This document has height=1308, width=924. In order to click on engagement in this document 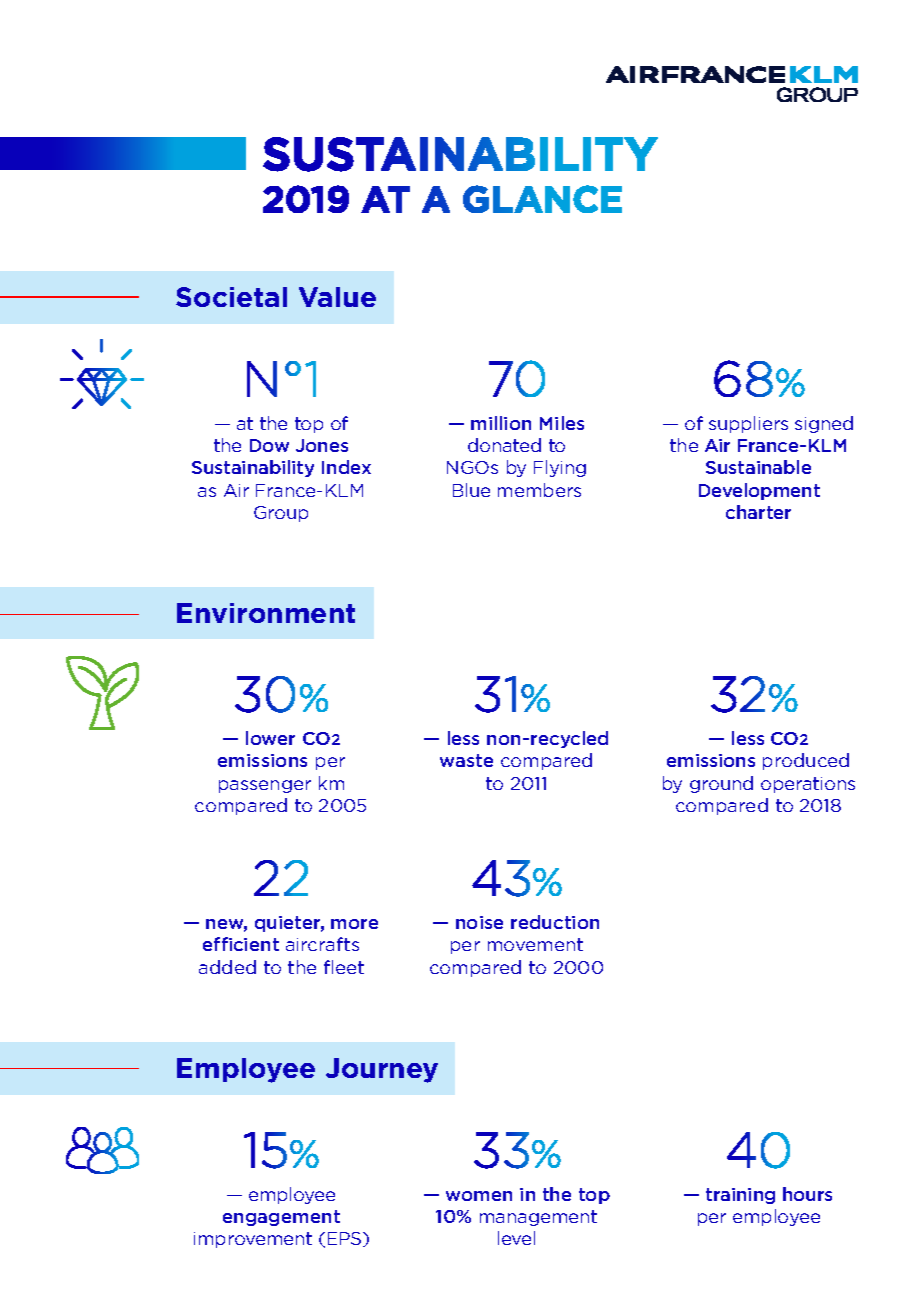, I will do `click(281, 1218)`.
